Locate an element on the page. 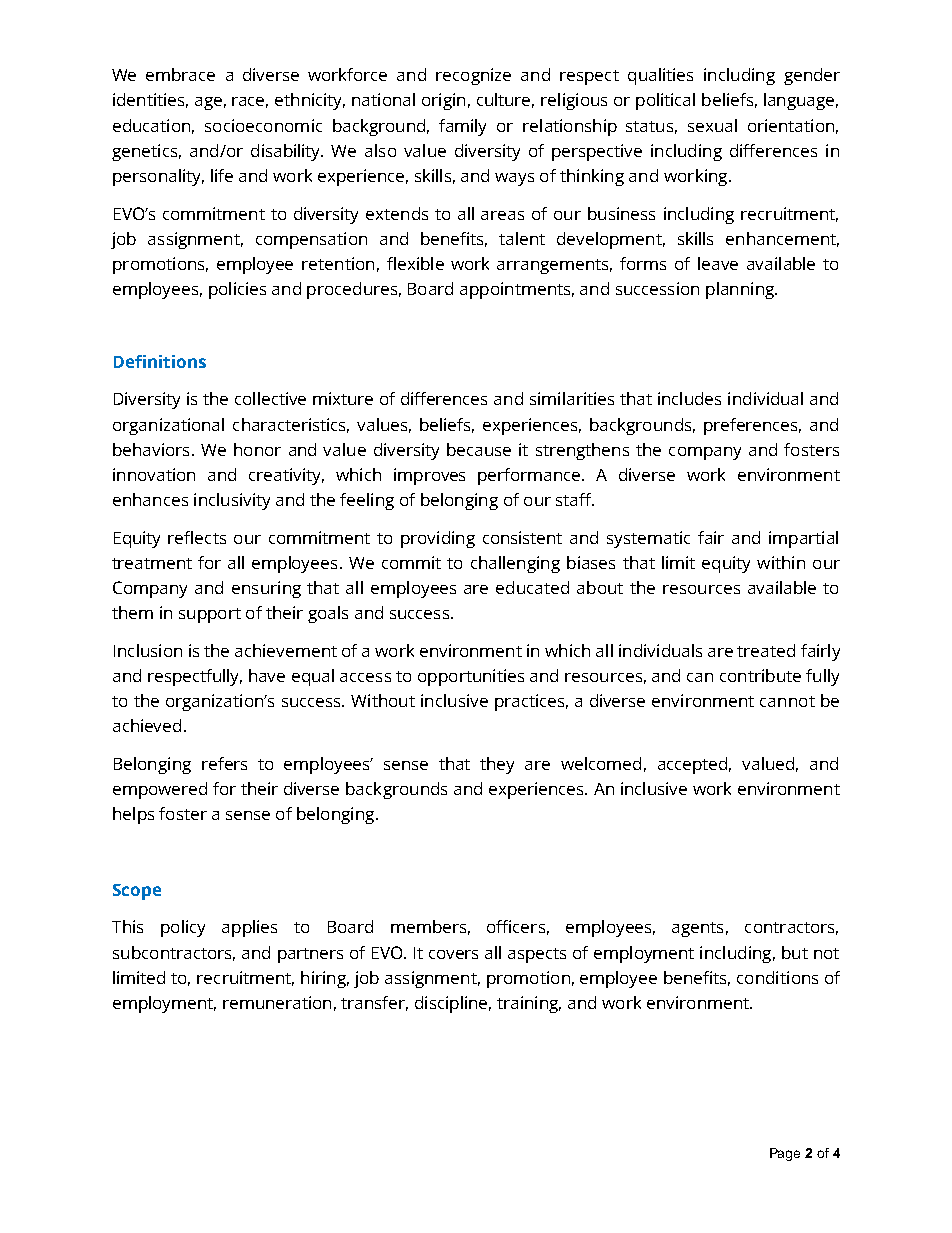 This image has width=952, height=1233. Page is located at coordinates (785, 1154).
